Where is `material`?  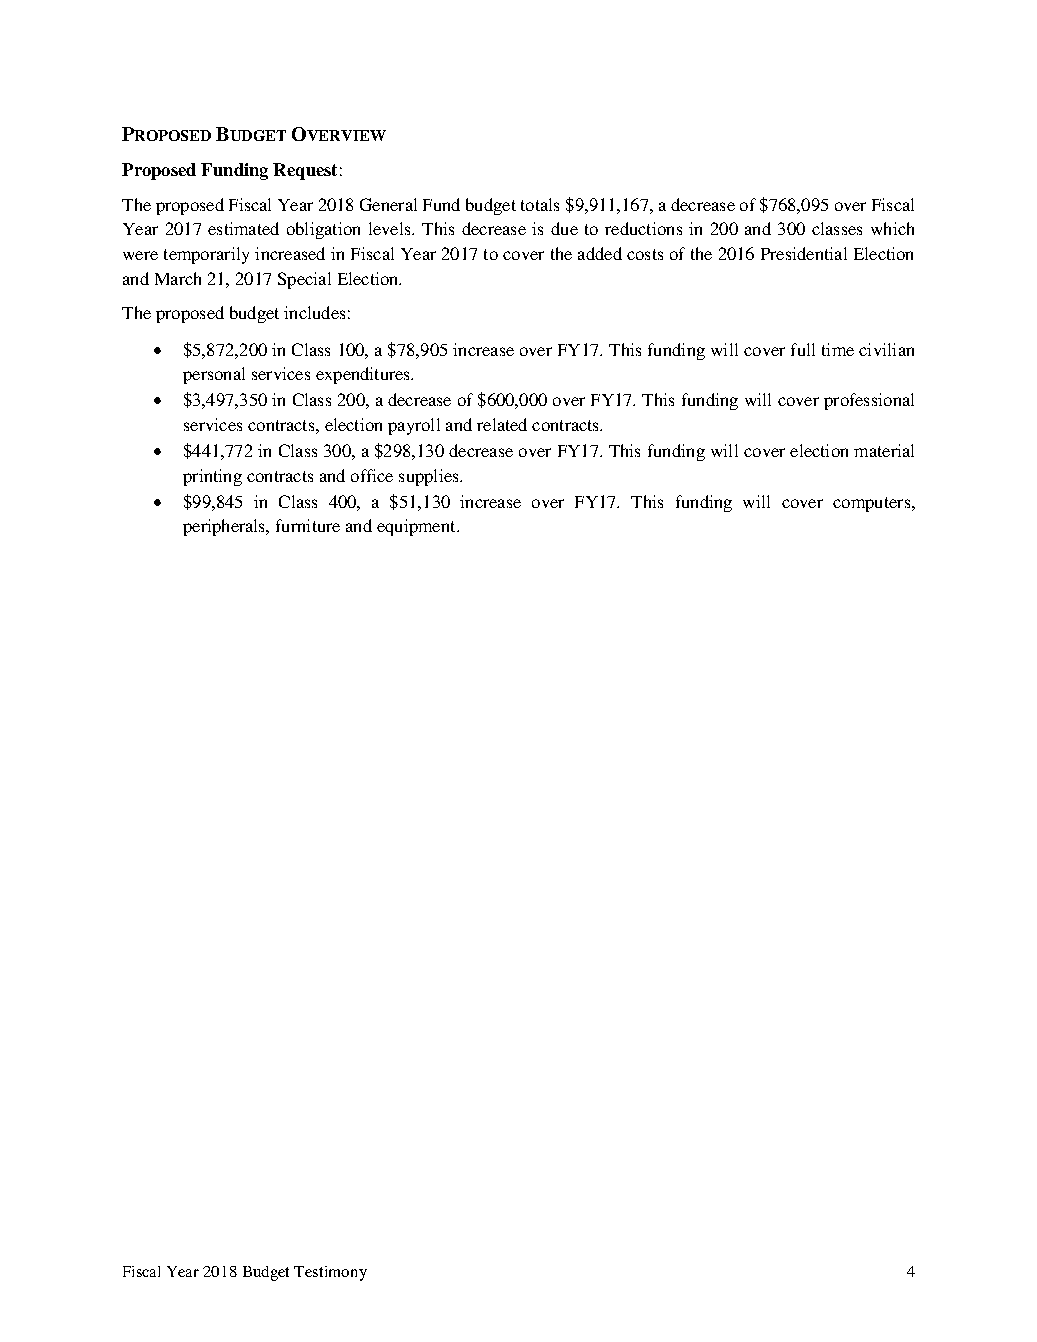
material is located at coordinates (884, 450).
